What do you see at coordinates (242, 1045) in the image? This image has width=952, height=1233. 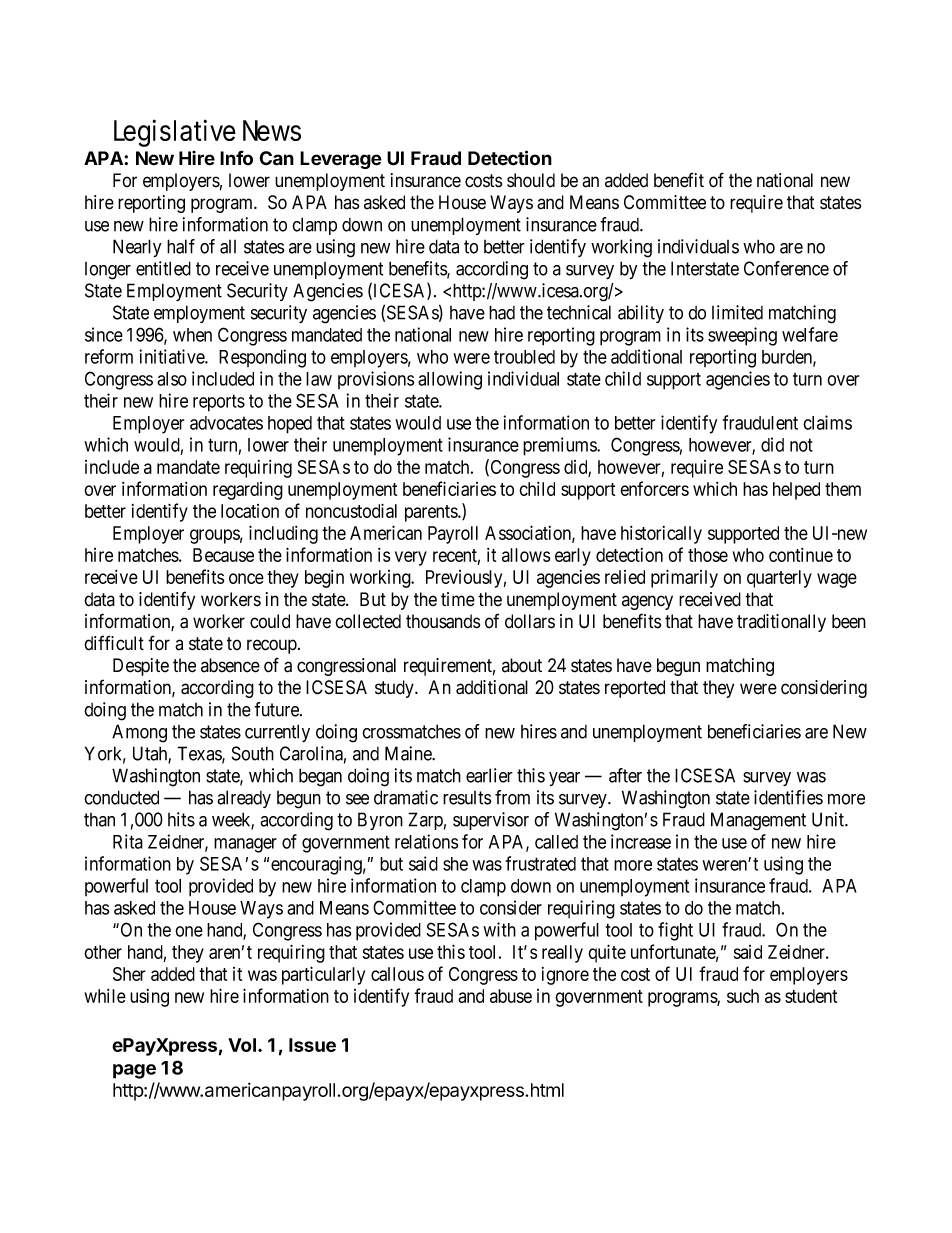 I see `Vol` at bounding box center [242, 1045].
